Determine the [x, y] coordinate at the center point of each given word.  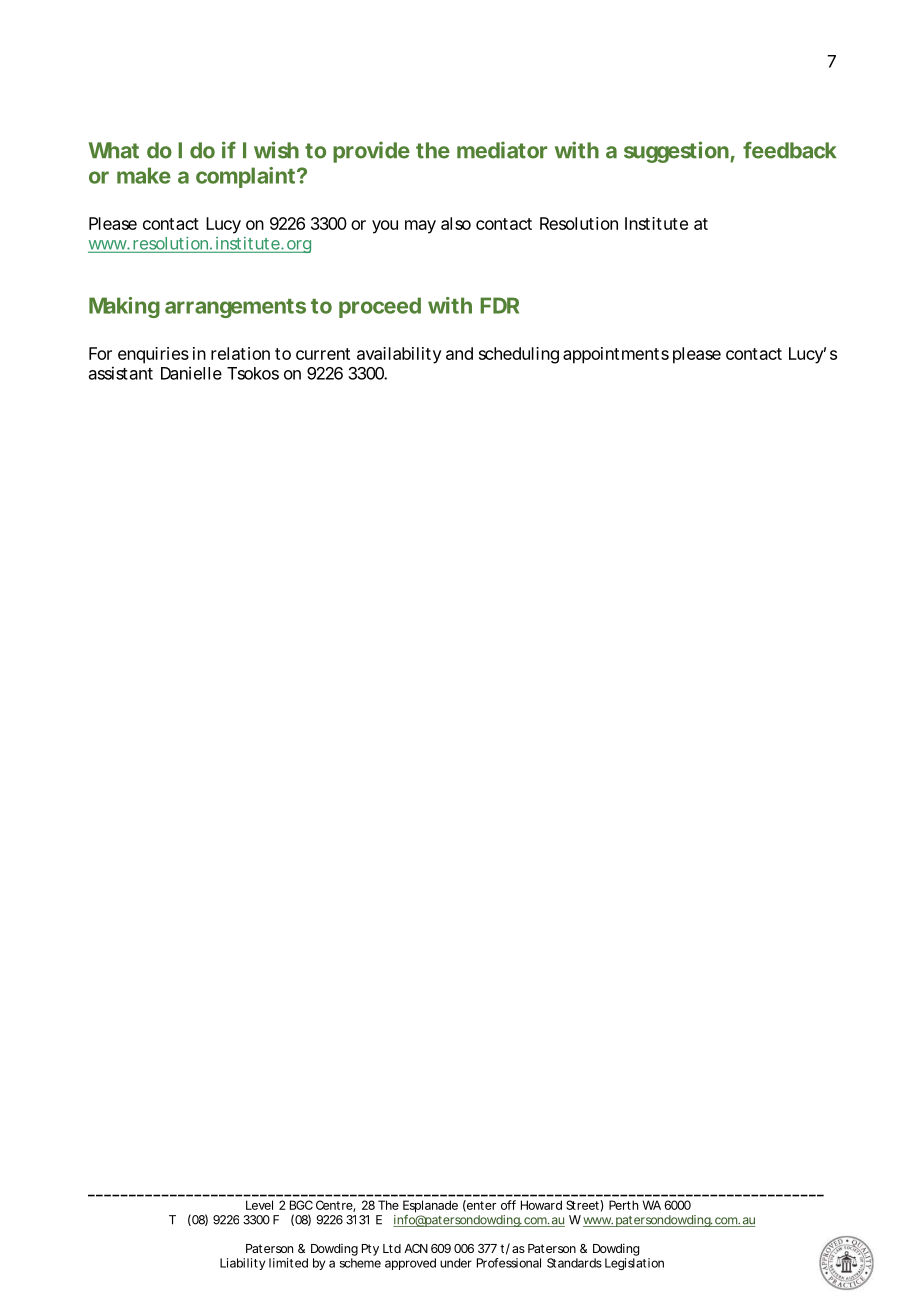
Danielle [191, 373]
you [385, 227]
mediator [502, 150]
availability [399, 355]
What [114, 150]
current [323, 354]
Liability [242, 1264]
